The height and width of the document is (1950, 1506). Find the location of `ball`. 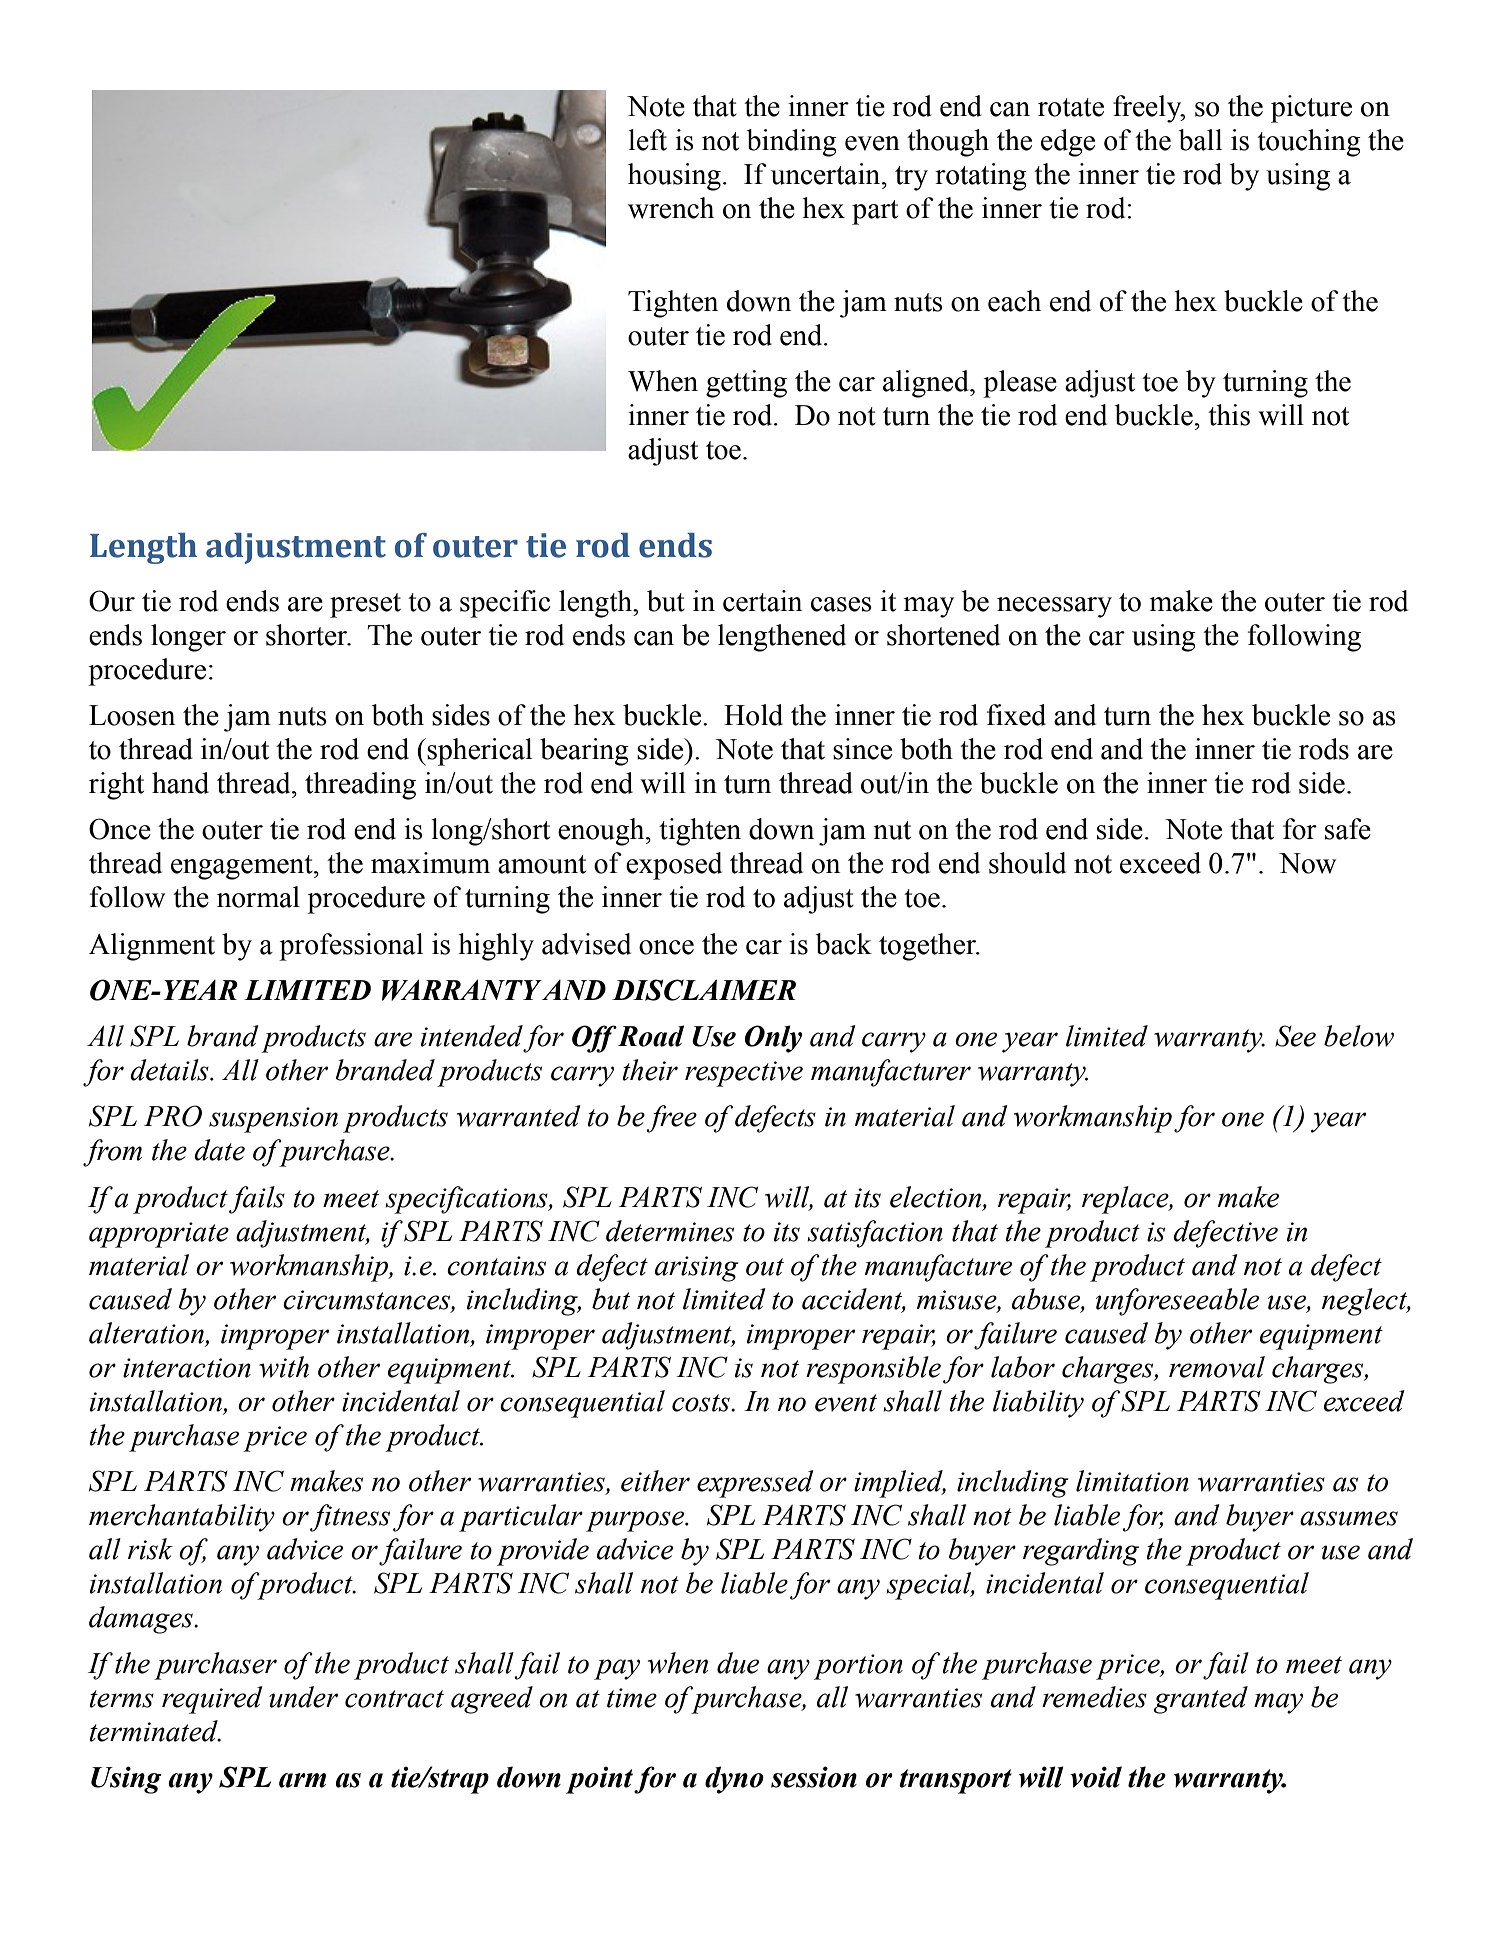

ball is located at coordinates (1200, 140).
